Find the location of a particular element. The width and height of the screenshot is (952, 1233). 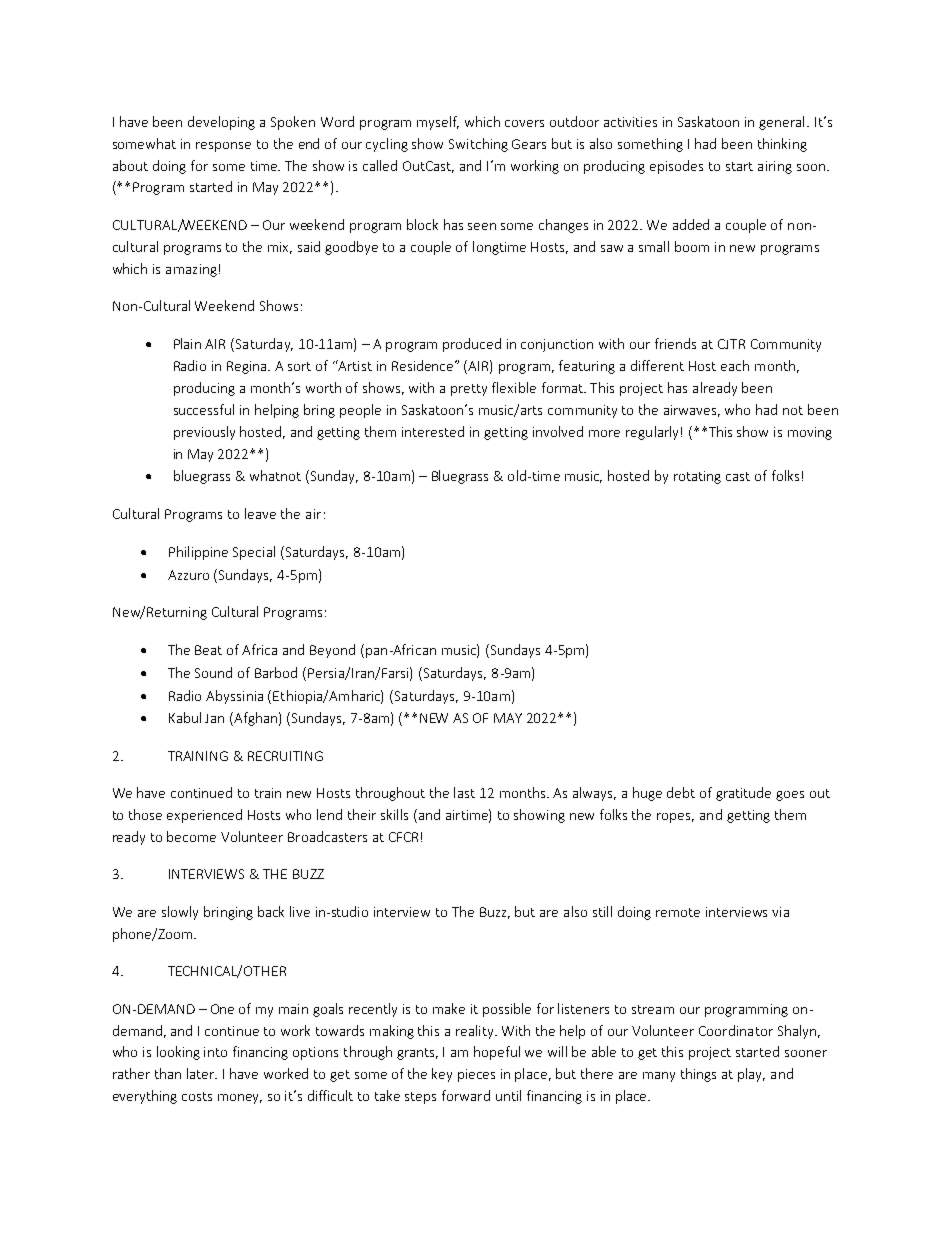

gratitude is located at coordinates (743, 794).
